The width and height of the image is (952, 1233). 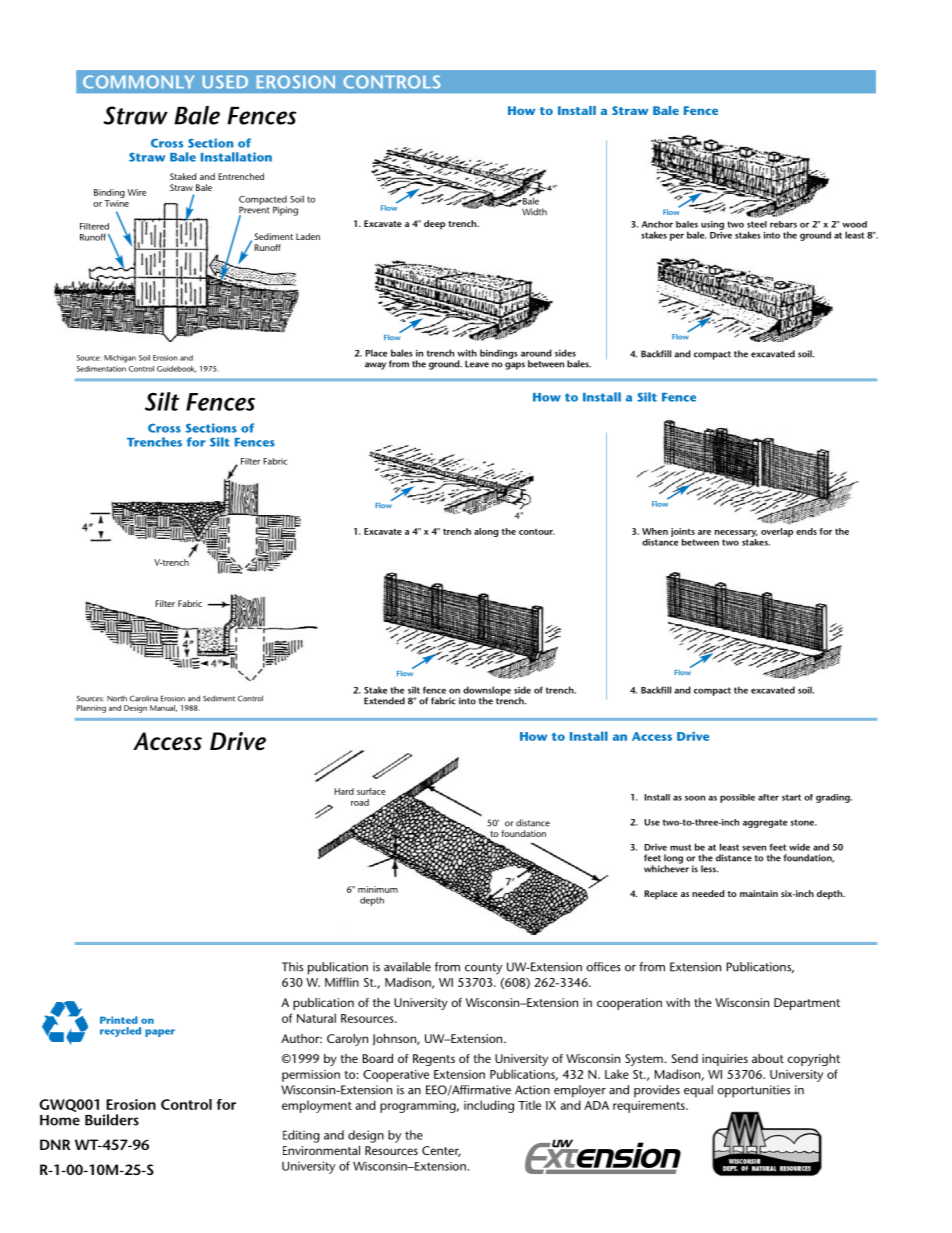 What do you see at coordinates (112, 1120) in the image?
I see `Builders` at bounding box center [112, 1120].
